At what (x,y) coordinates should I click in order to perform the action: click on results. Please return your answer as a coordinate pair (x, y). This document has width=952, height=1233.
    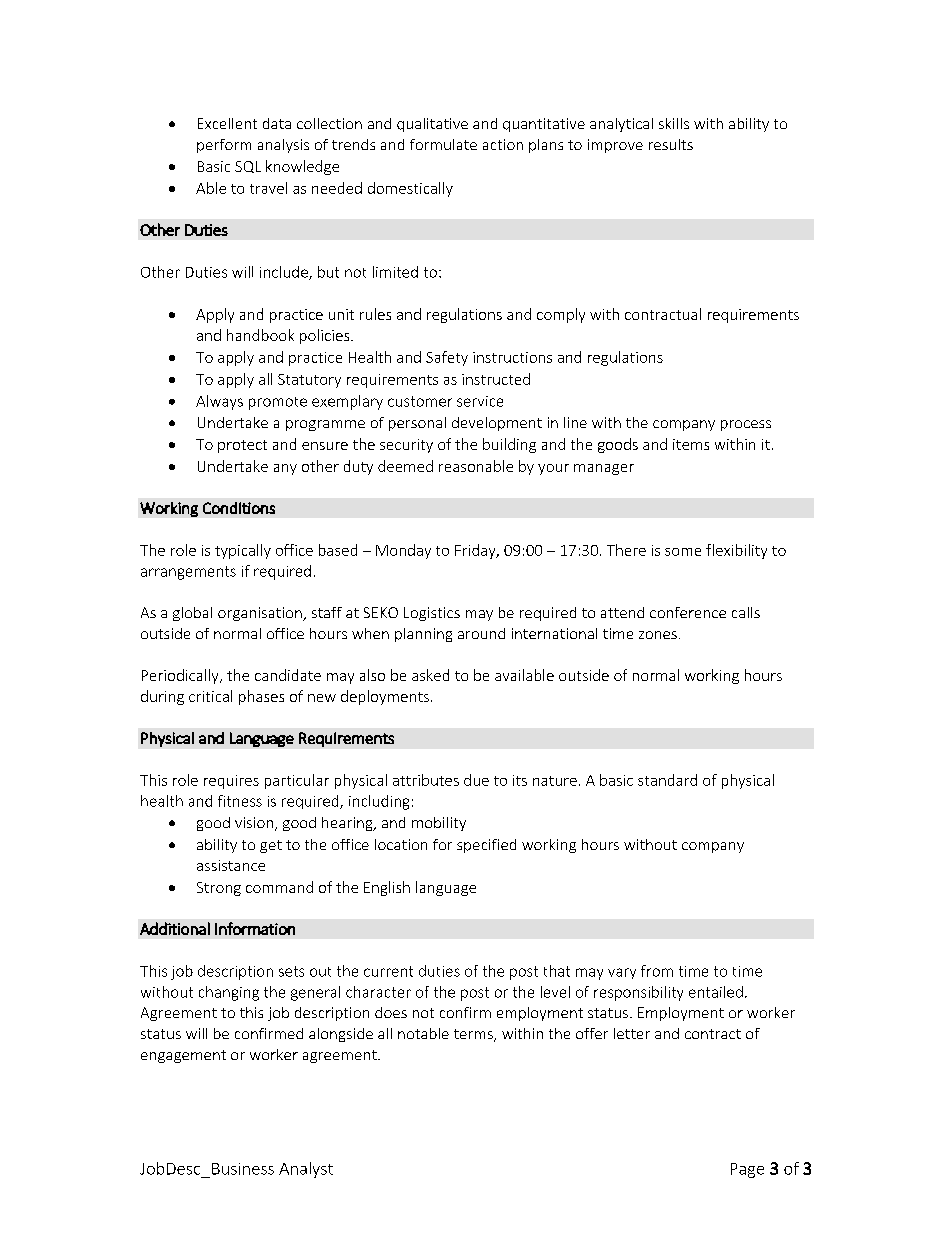
    Looking at the image, I should click on (671, 144).
